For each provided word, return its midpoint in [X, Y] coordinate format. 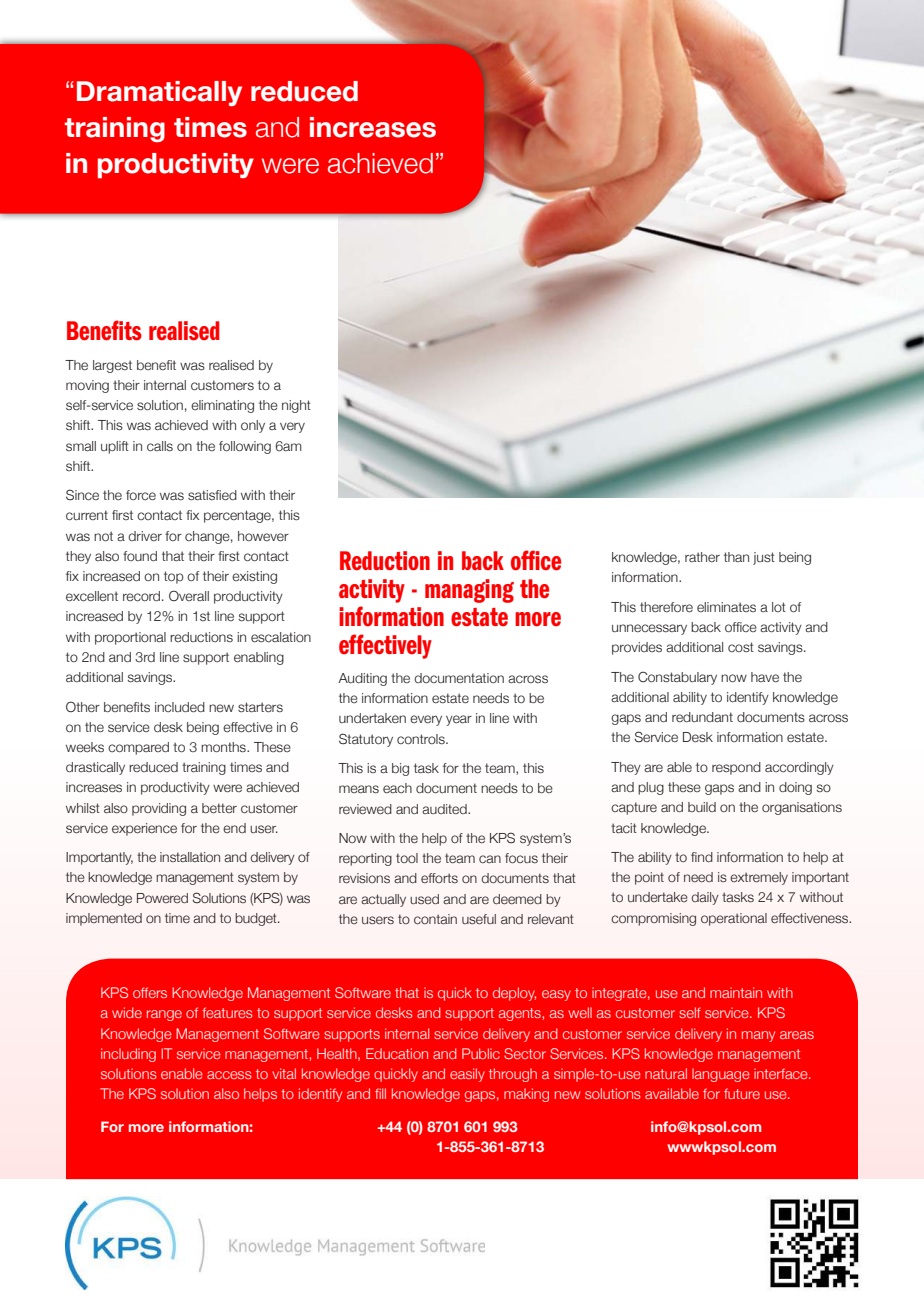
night [296, 406]
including [128, 1055]
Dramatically [159, 93]
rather [702, 557]
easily [467, 1075]
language [721, 1075]
